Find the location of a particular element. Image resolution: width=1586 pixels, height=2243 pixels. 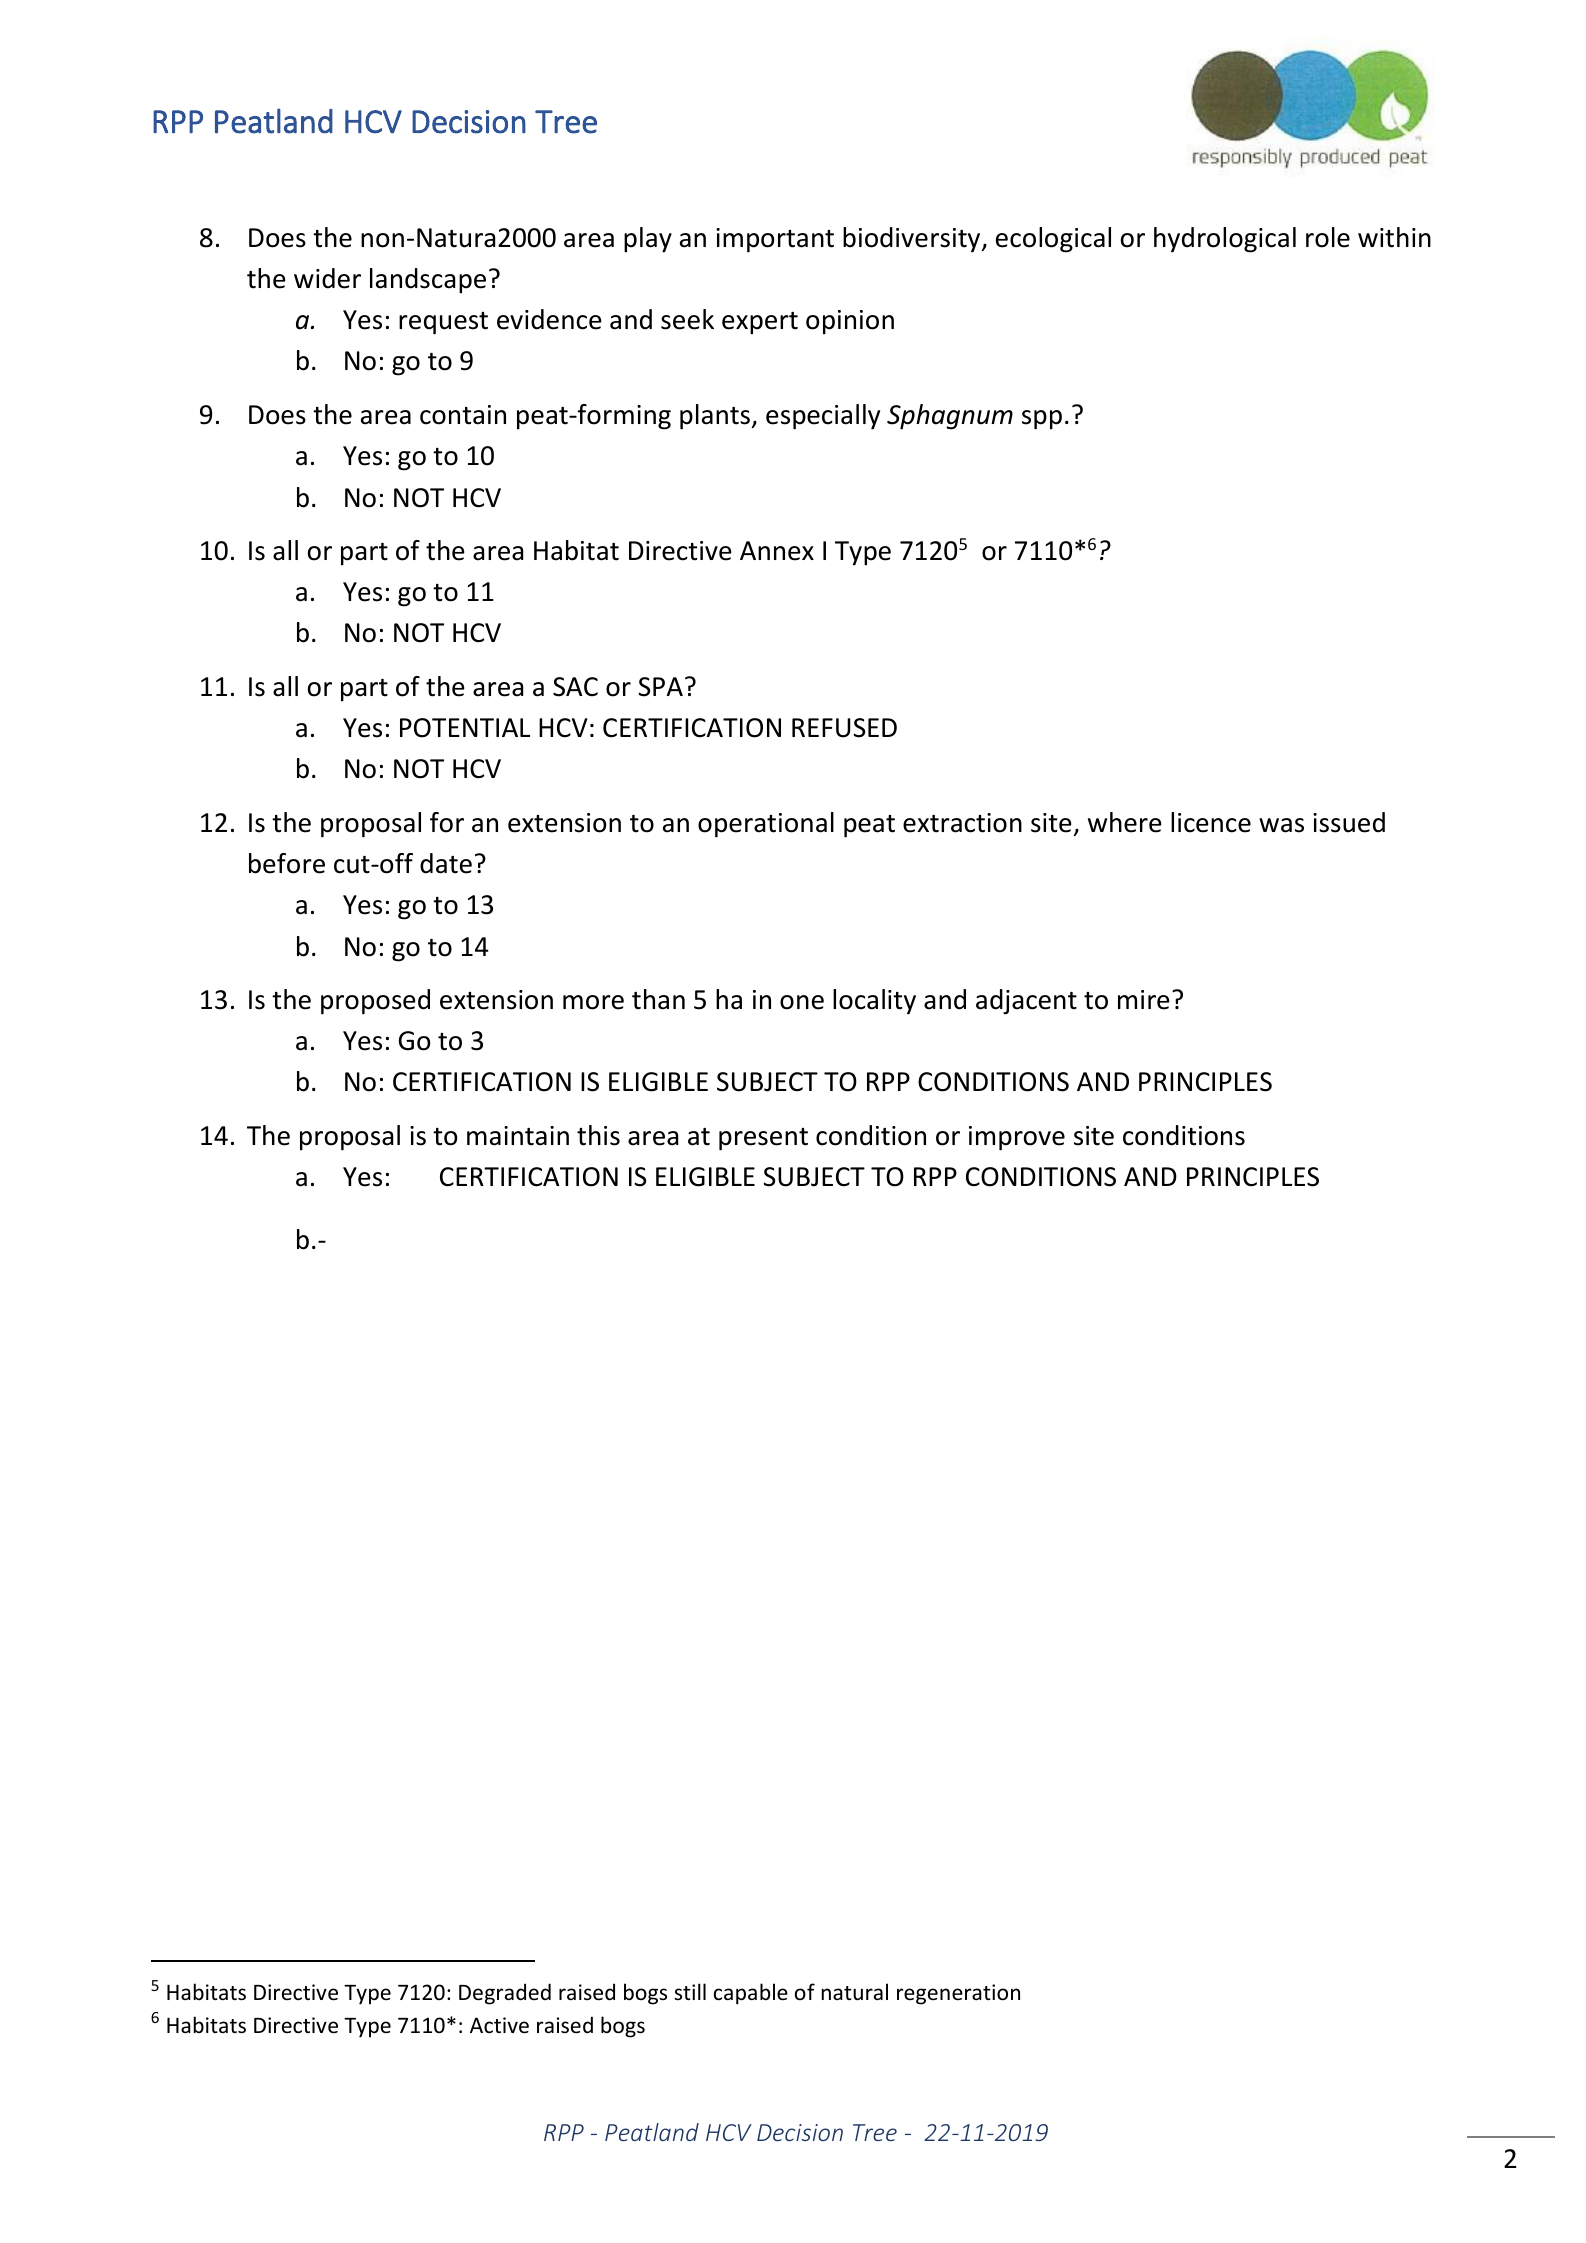

opinion is located at coordinates (850, 322).
